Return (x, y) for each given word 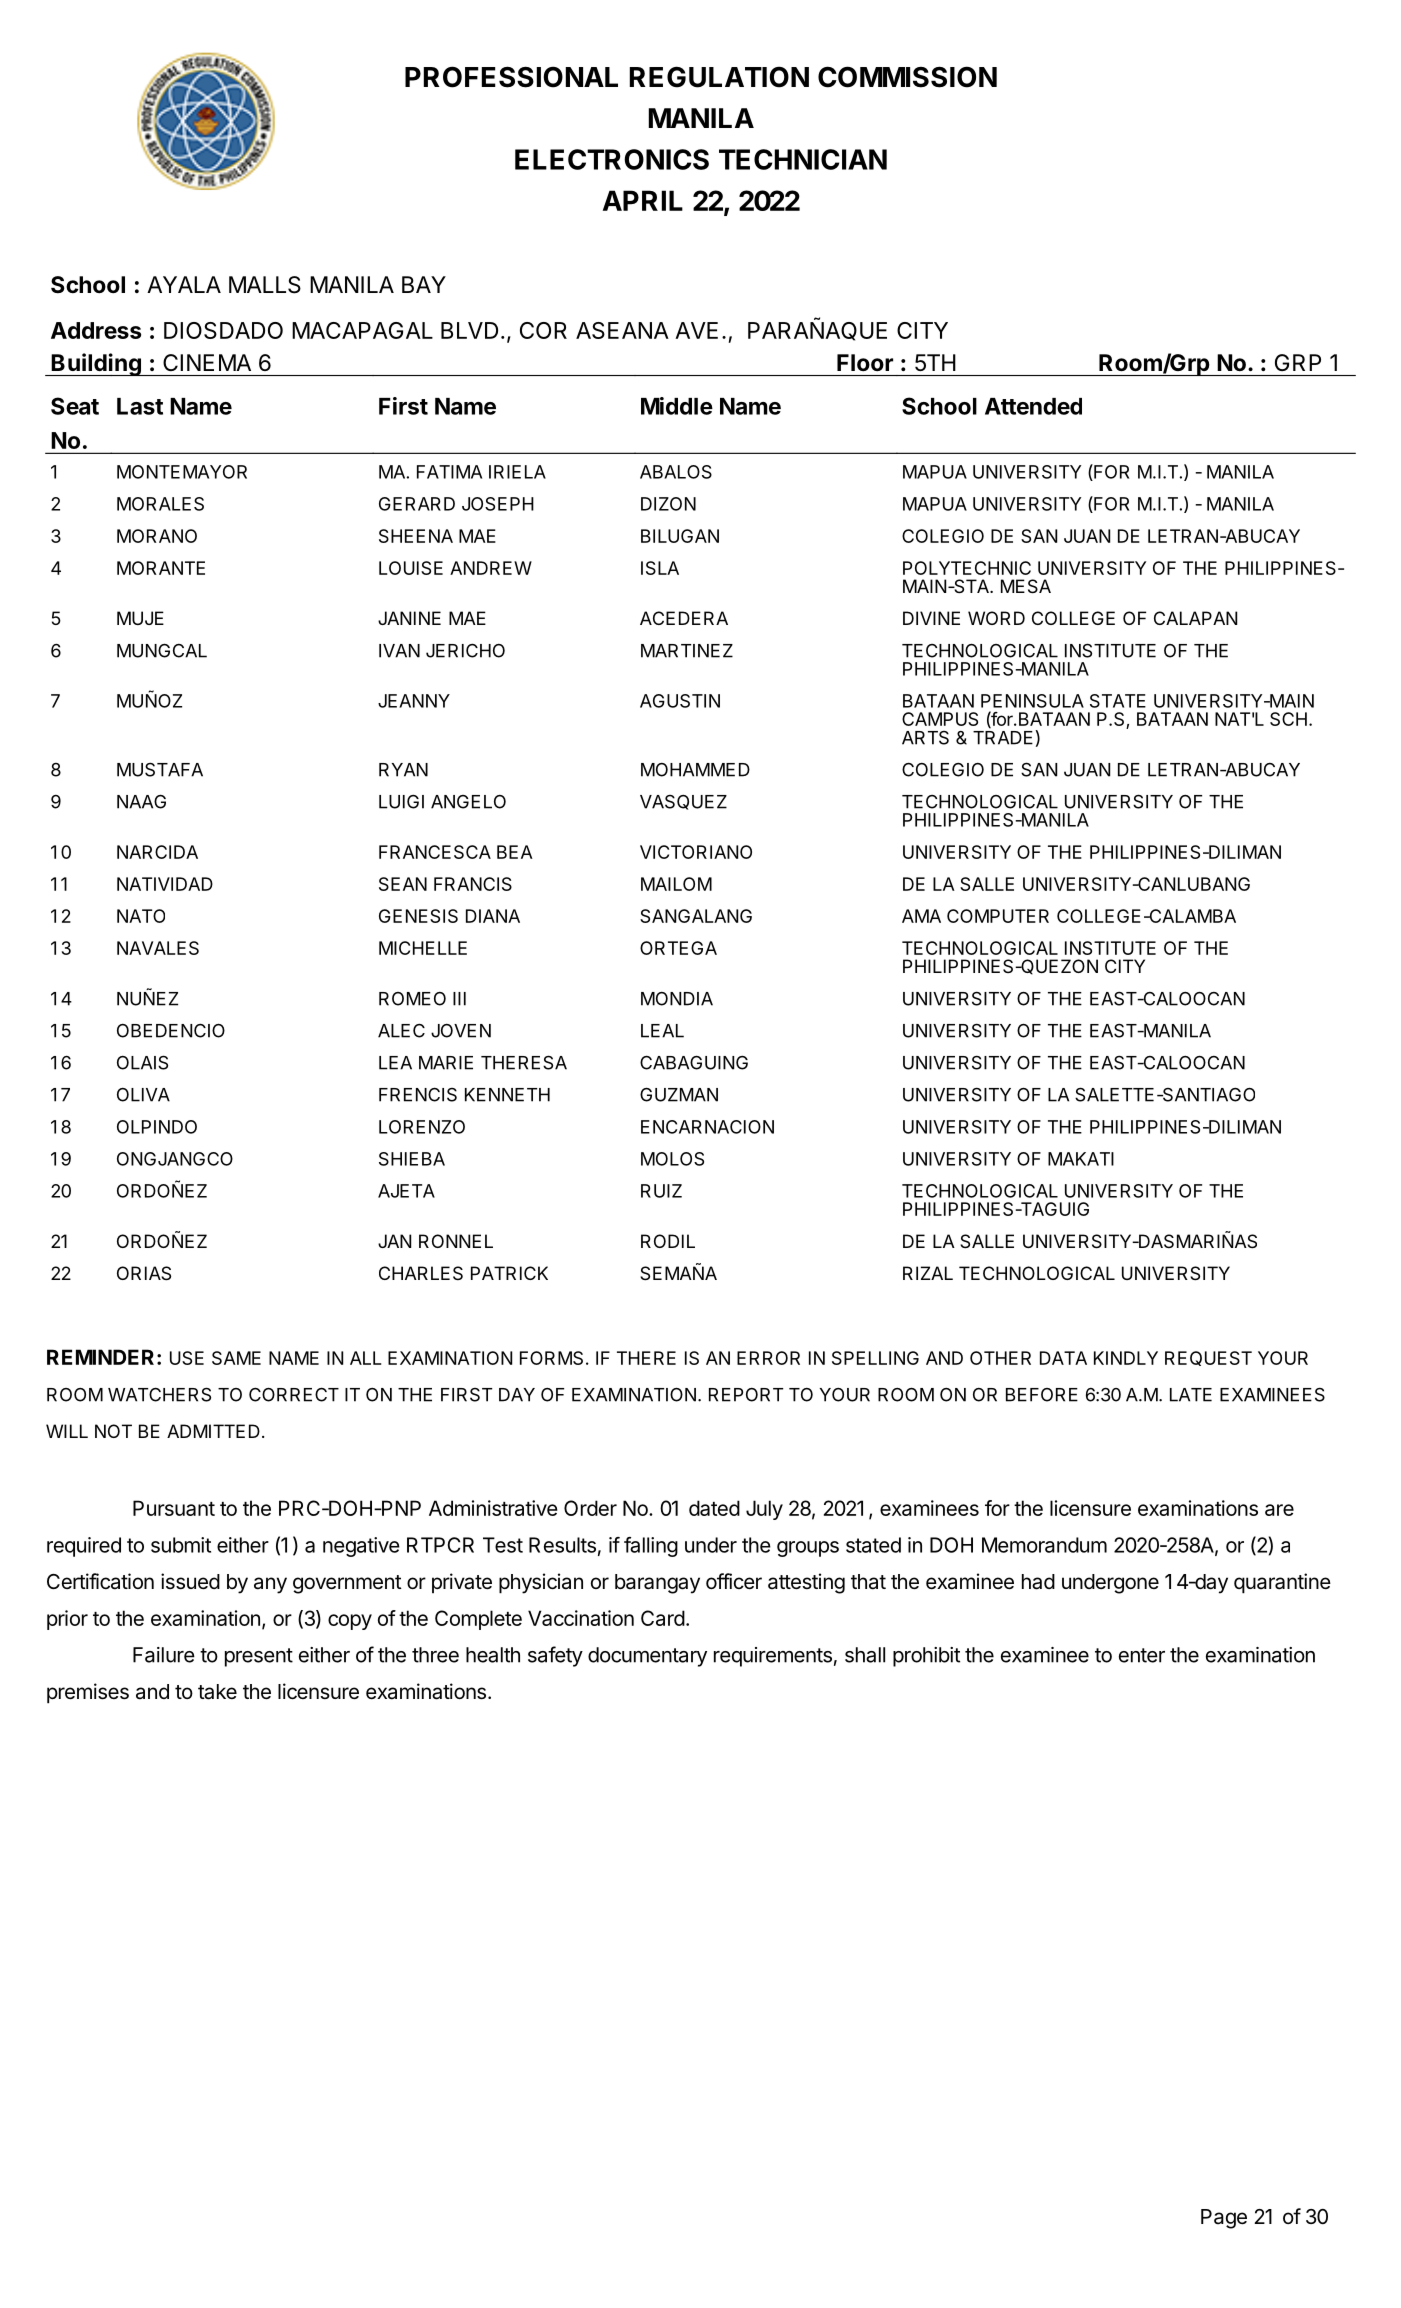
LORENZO (422, 1127)
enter (1142, 1655)
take (217, 1692)
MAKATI (1081, 1159)
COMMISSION (907, 77)
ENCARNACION (707, 1127)
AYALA (184, 284)
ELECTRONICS (612, 159)
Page (1224, 2219)
